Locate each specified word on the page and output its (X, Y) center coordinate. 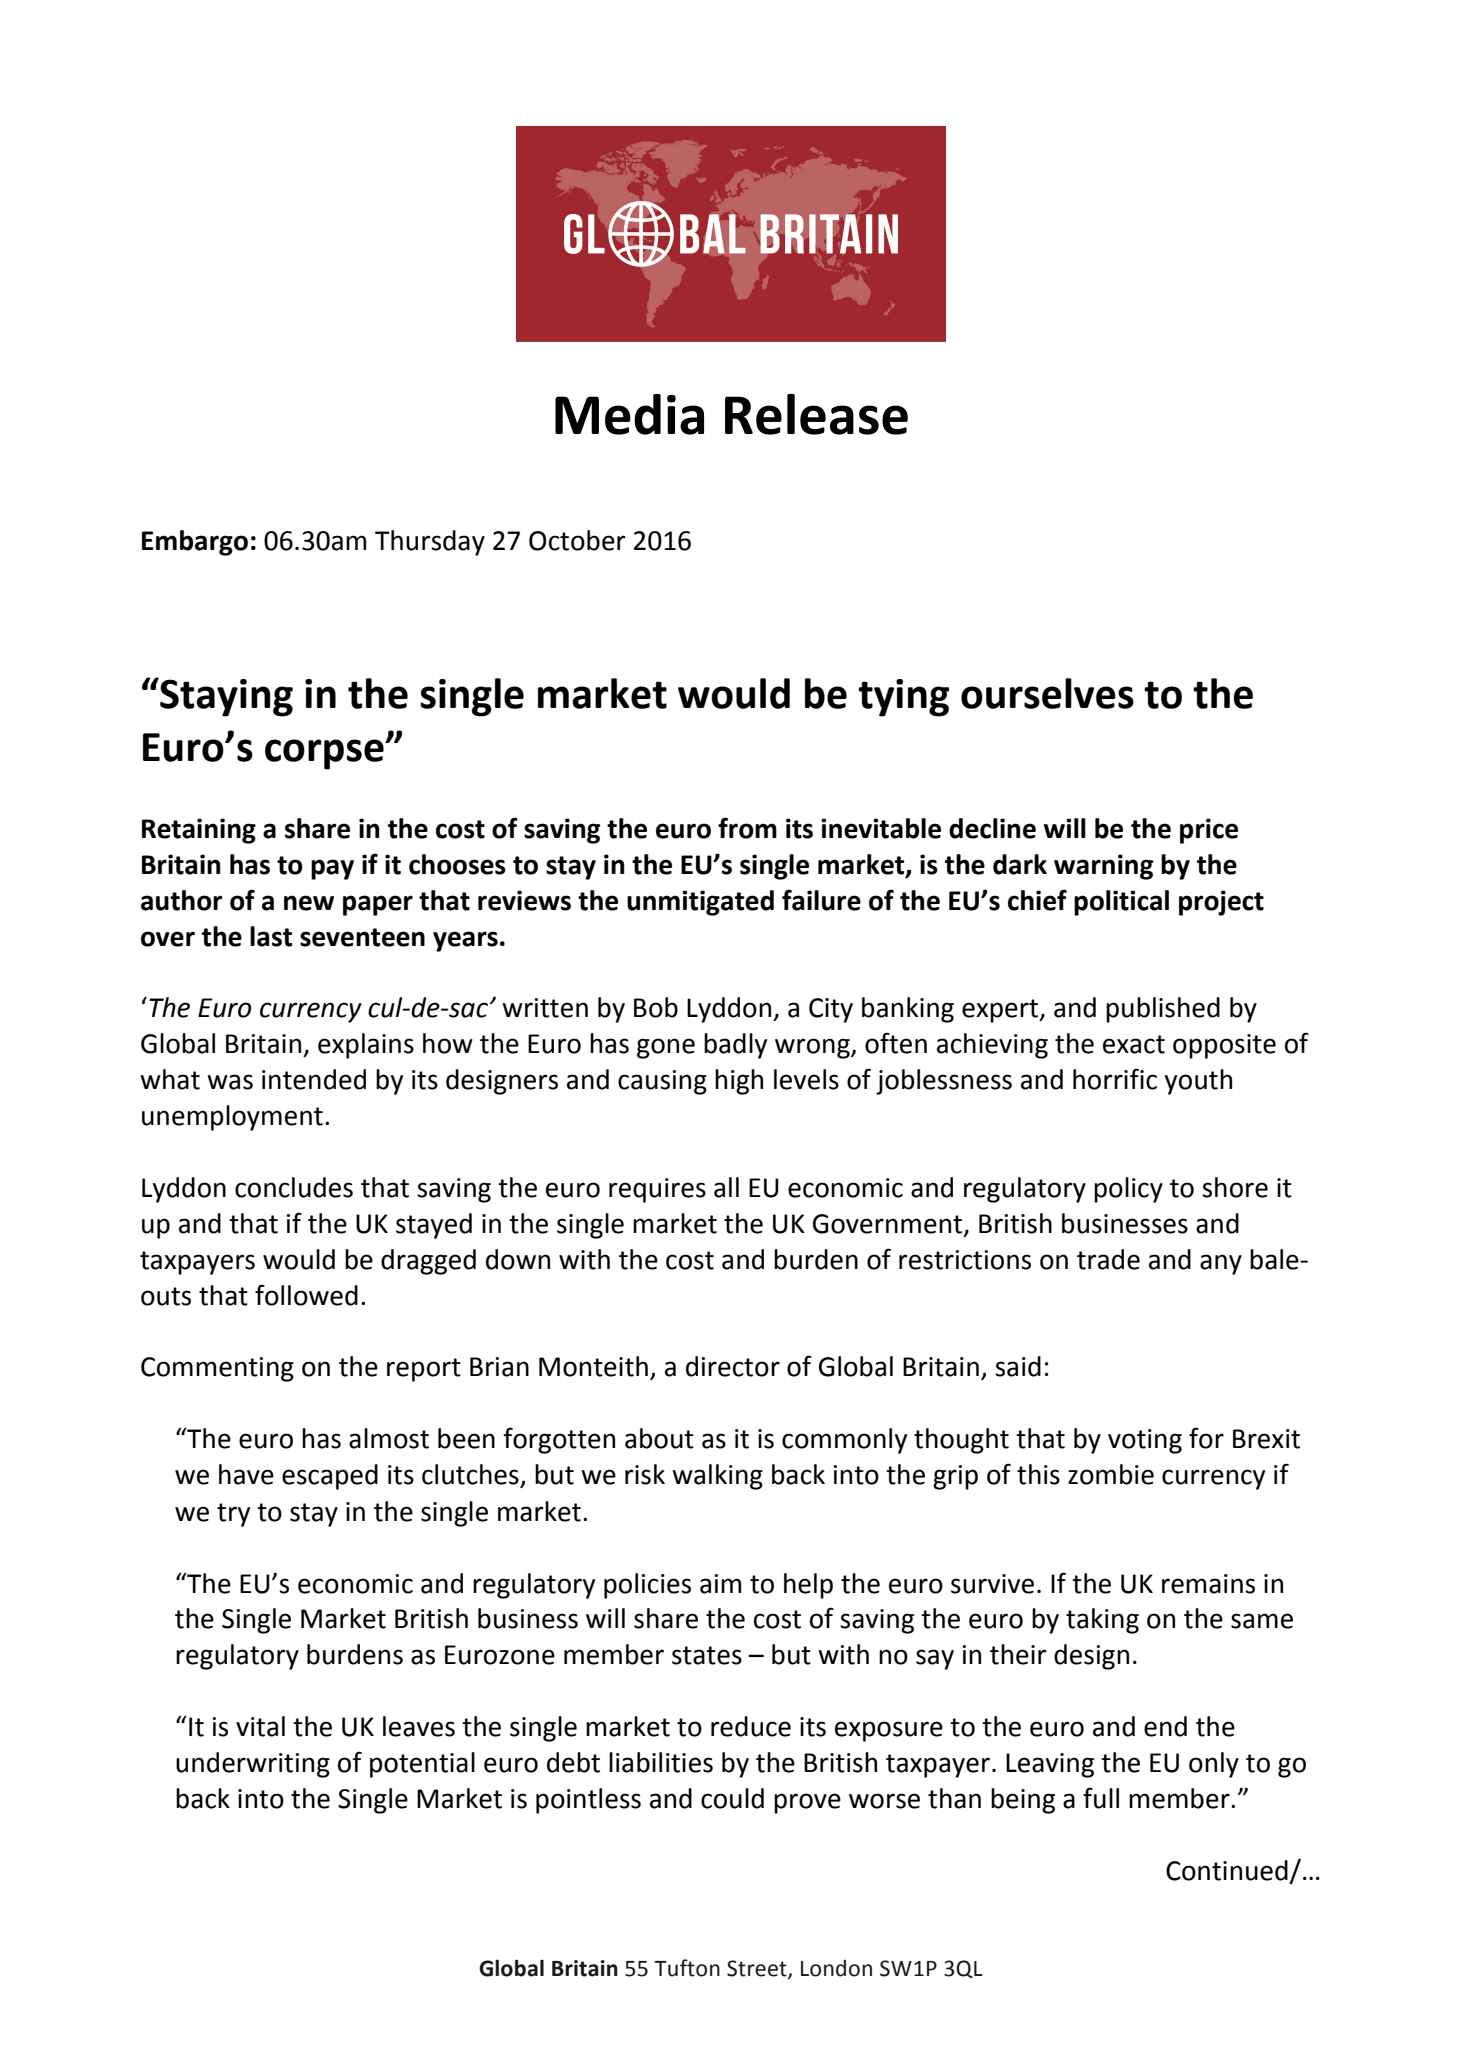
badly (735, 1046)
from (747, 828)
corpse (325, 754)
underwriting (253, 1765)
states (707, 1655)
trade (1108, 1259)
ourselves (1047, 693)
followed (306, 1295)
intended (314, 1079)
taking (1102, 1621)
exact (1134, 1044)
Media (629, 414)
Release (816, 414)
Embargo (195, 543)
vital (260, 1726)
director (733, 1366)
